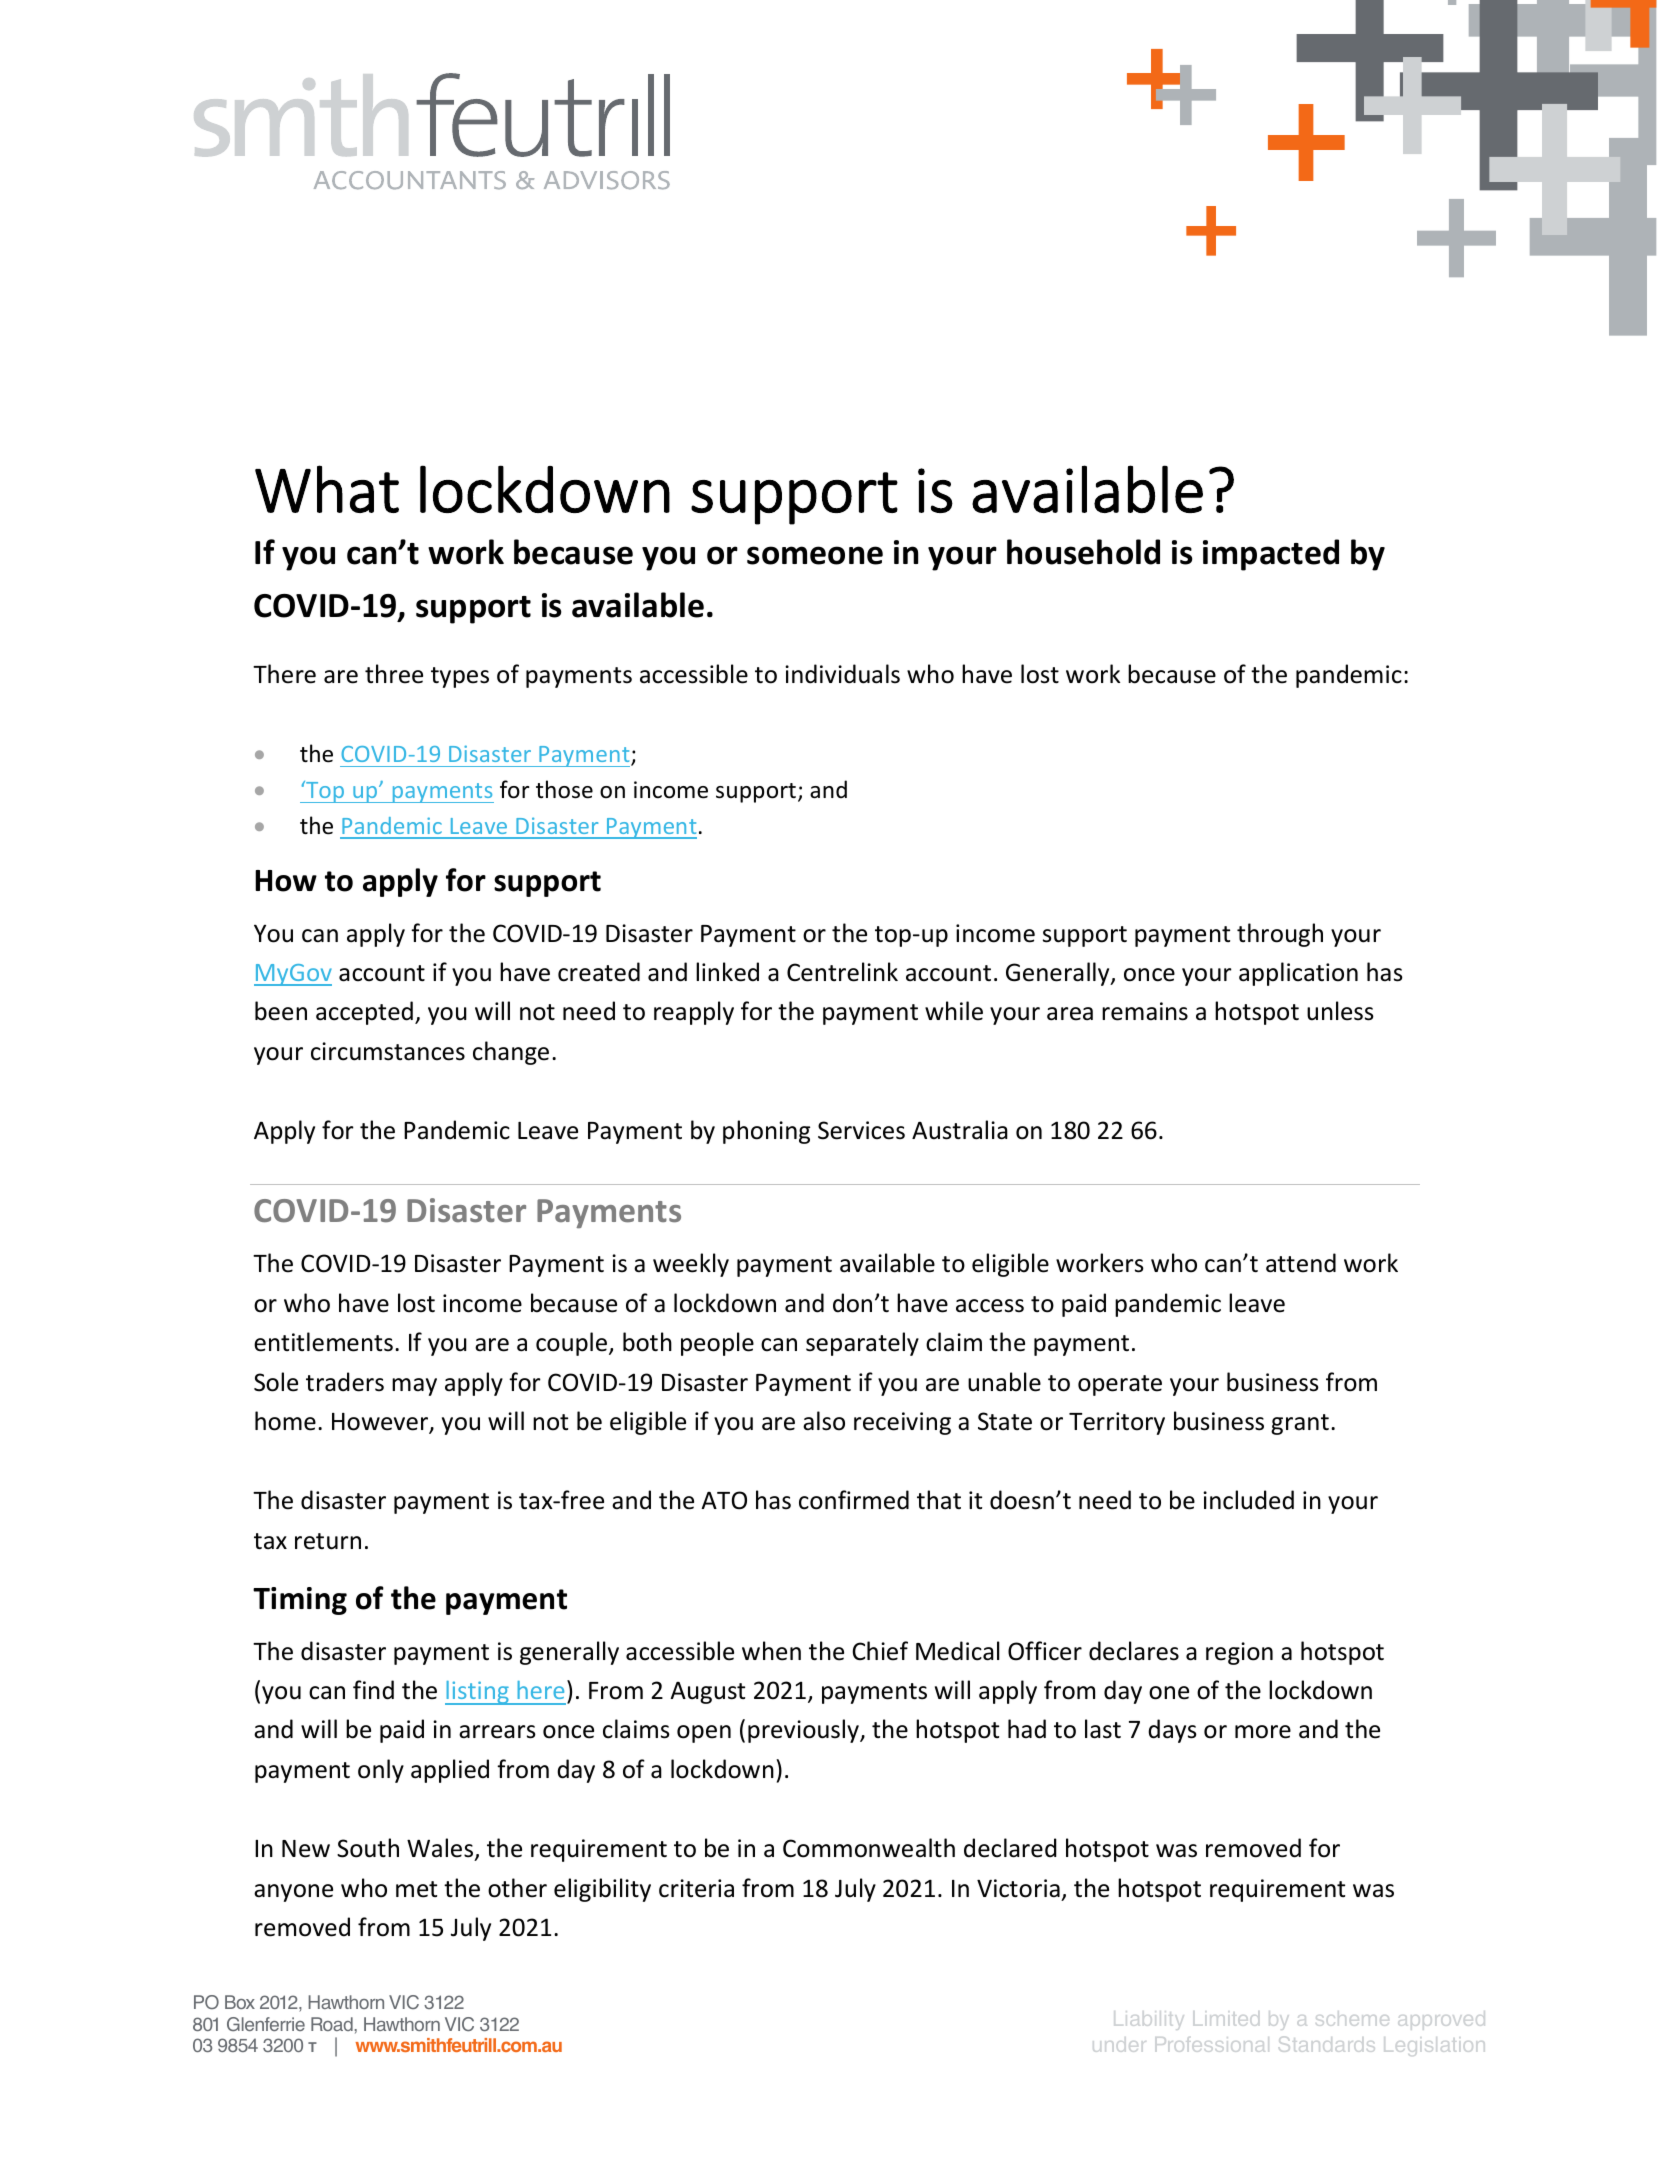  Describe the element at coordinates (1271, 555) in the screenshot. I see `impacted` at that location.
